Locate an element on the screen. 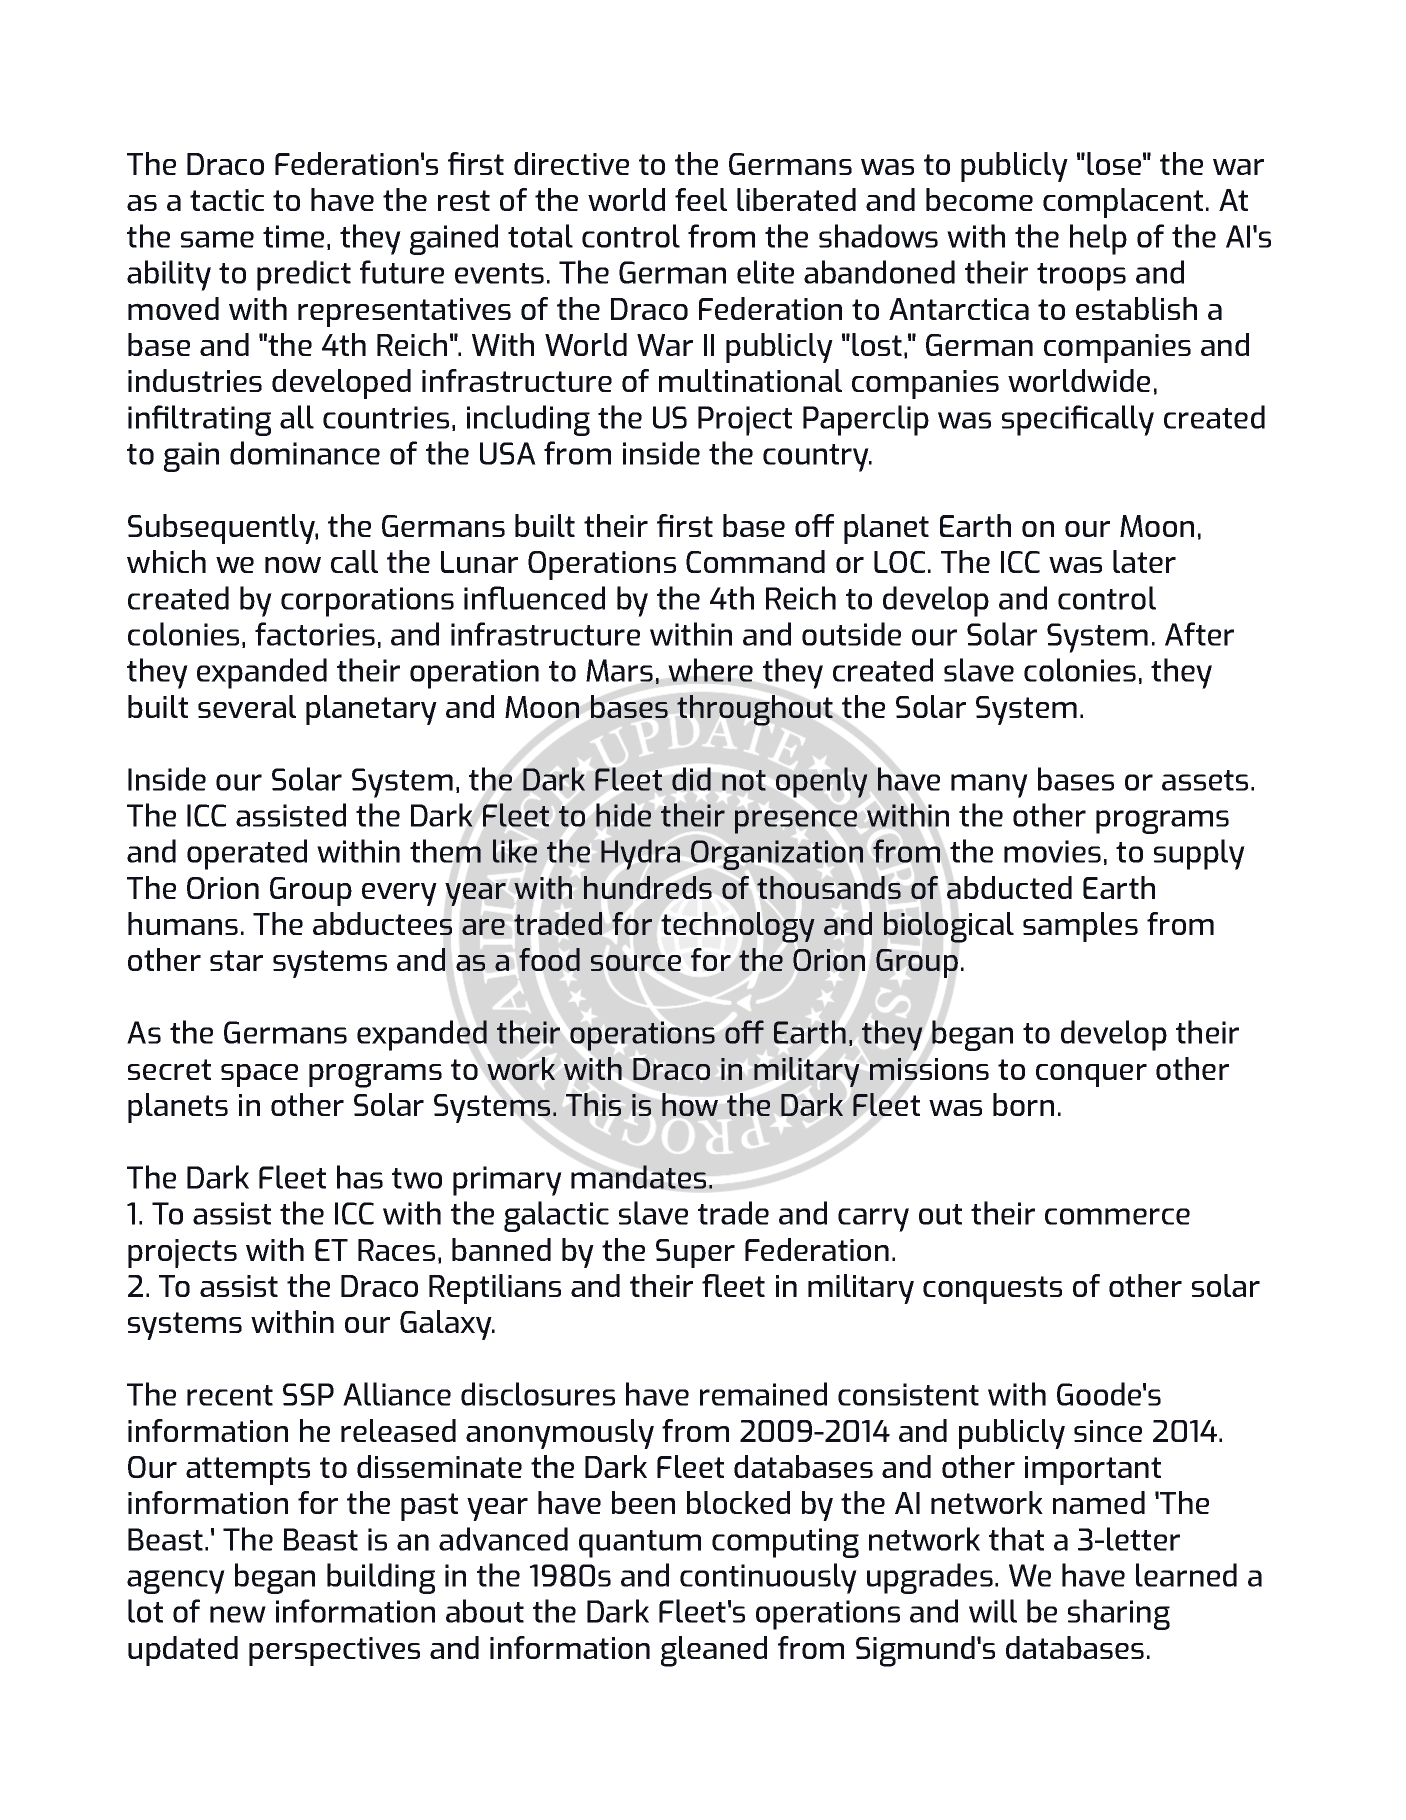 This screenshot has height=1820, width=1406. Command is located at coordinates (755, 561).
